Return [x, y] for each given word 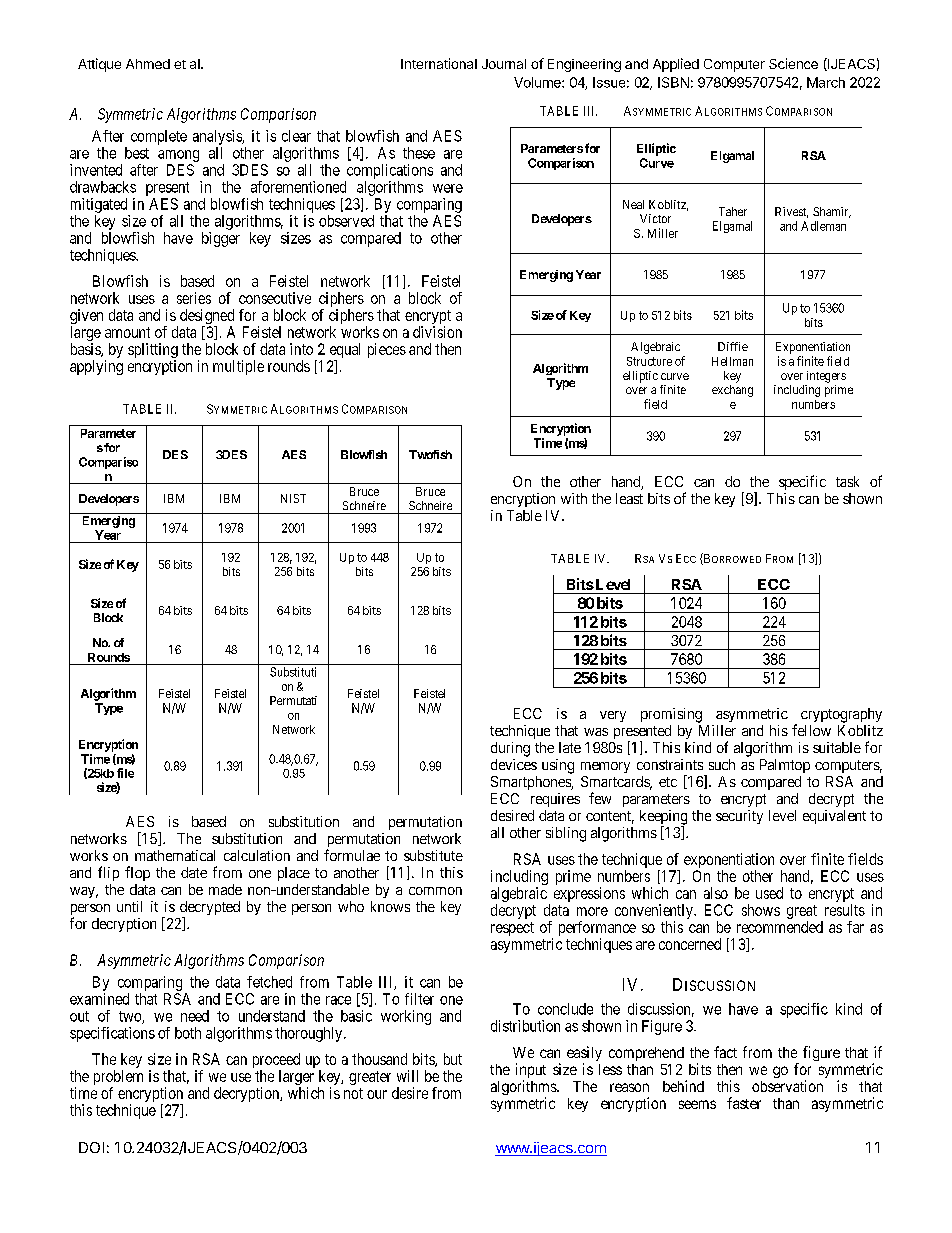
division [437, 332]
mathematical [175, 855]
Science [793, 63]
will [407, 1076]
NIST [293, 498]
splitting [153, 352]
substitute [433, 855]
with [574, 498]
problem [118, 1079]
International [439, 63]
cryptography [841, 715]
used [769, 893]
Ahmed [148, 64]
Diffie [733, 346]
